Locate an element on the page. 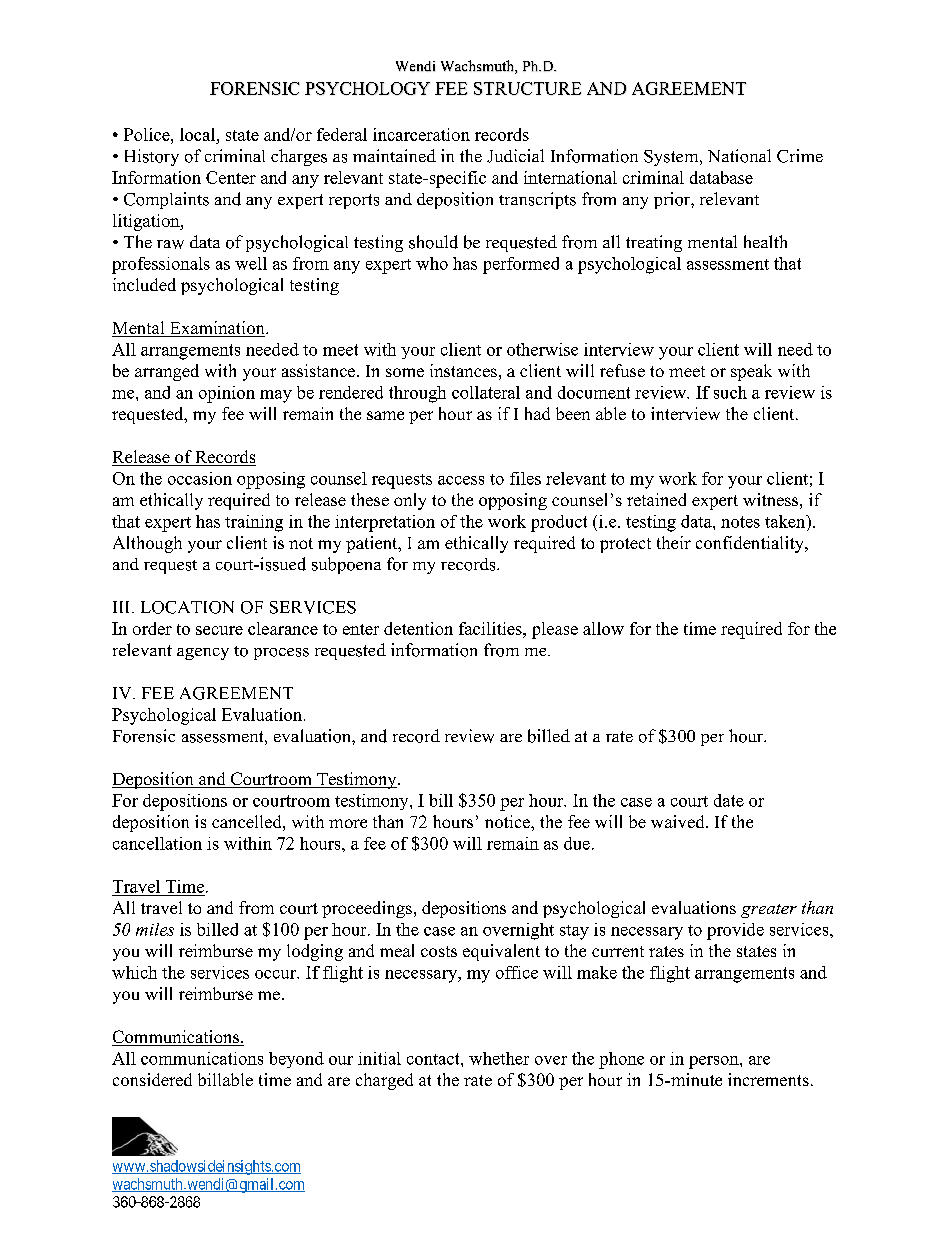  contact is located at coordinates (434, 1059).
